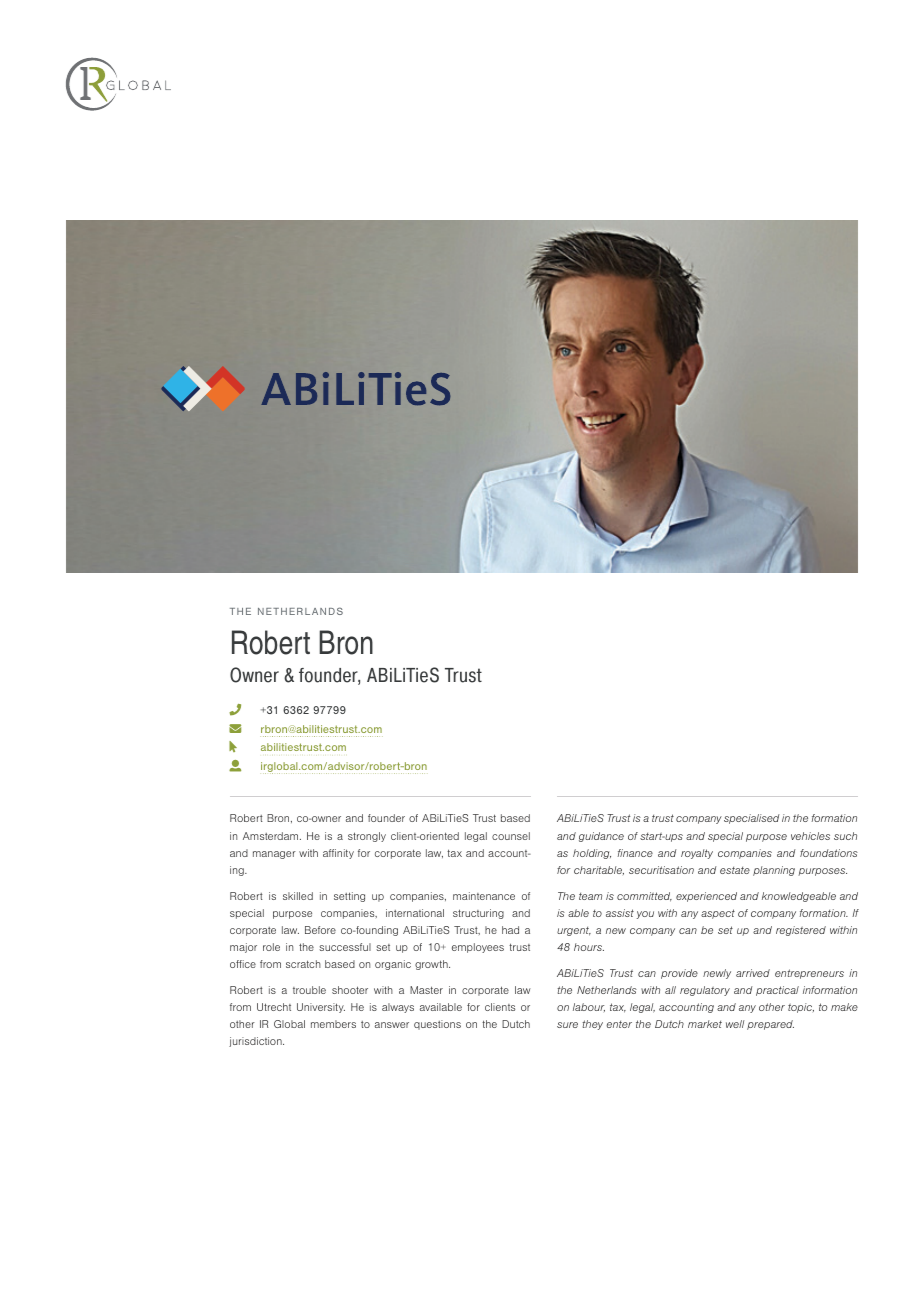  What do you see at coordinates (574, 931) in the screenshot?
I see `urgent` at bounding box center [574, 931].
